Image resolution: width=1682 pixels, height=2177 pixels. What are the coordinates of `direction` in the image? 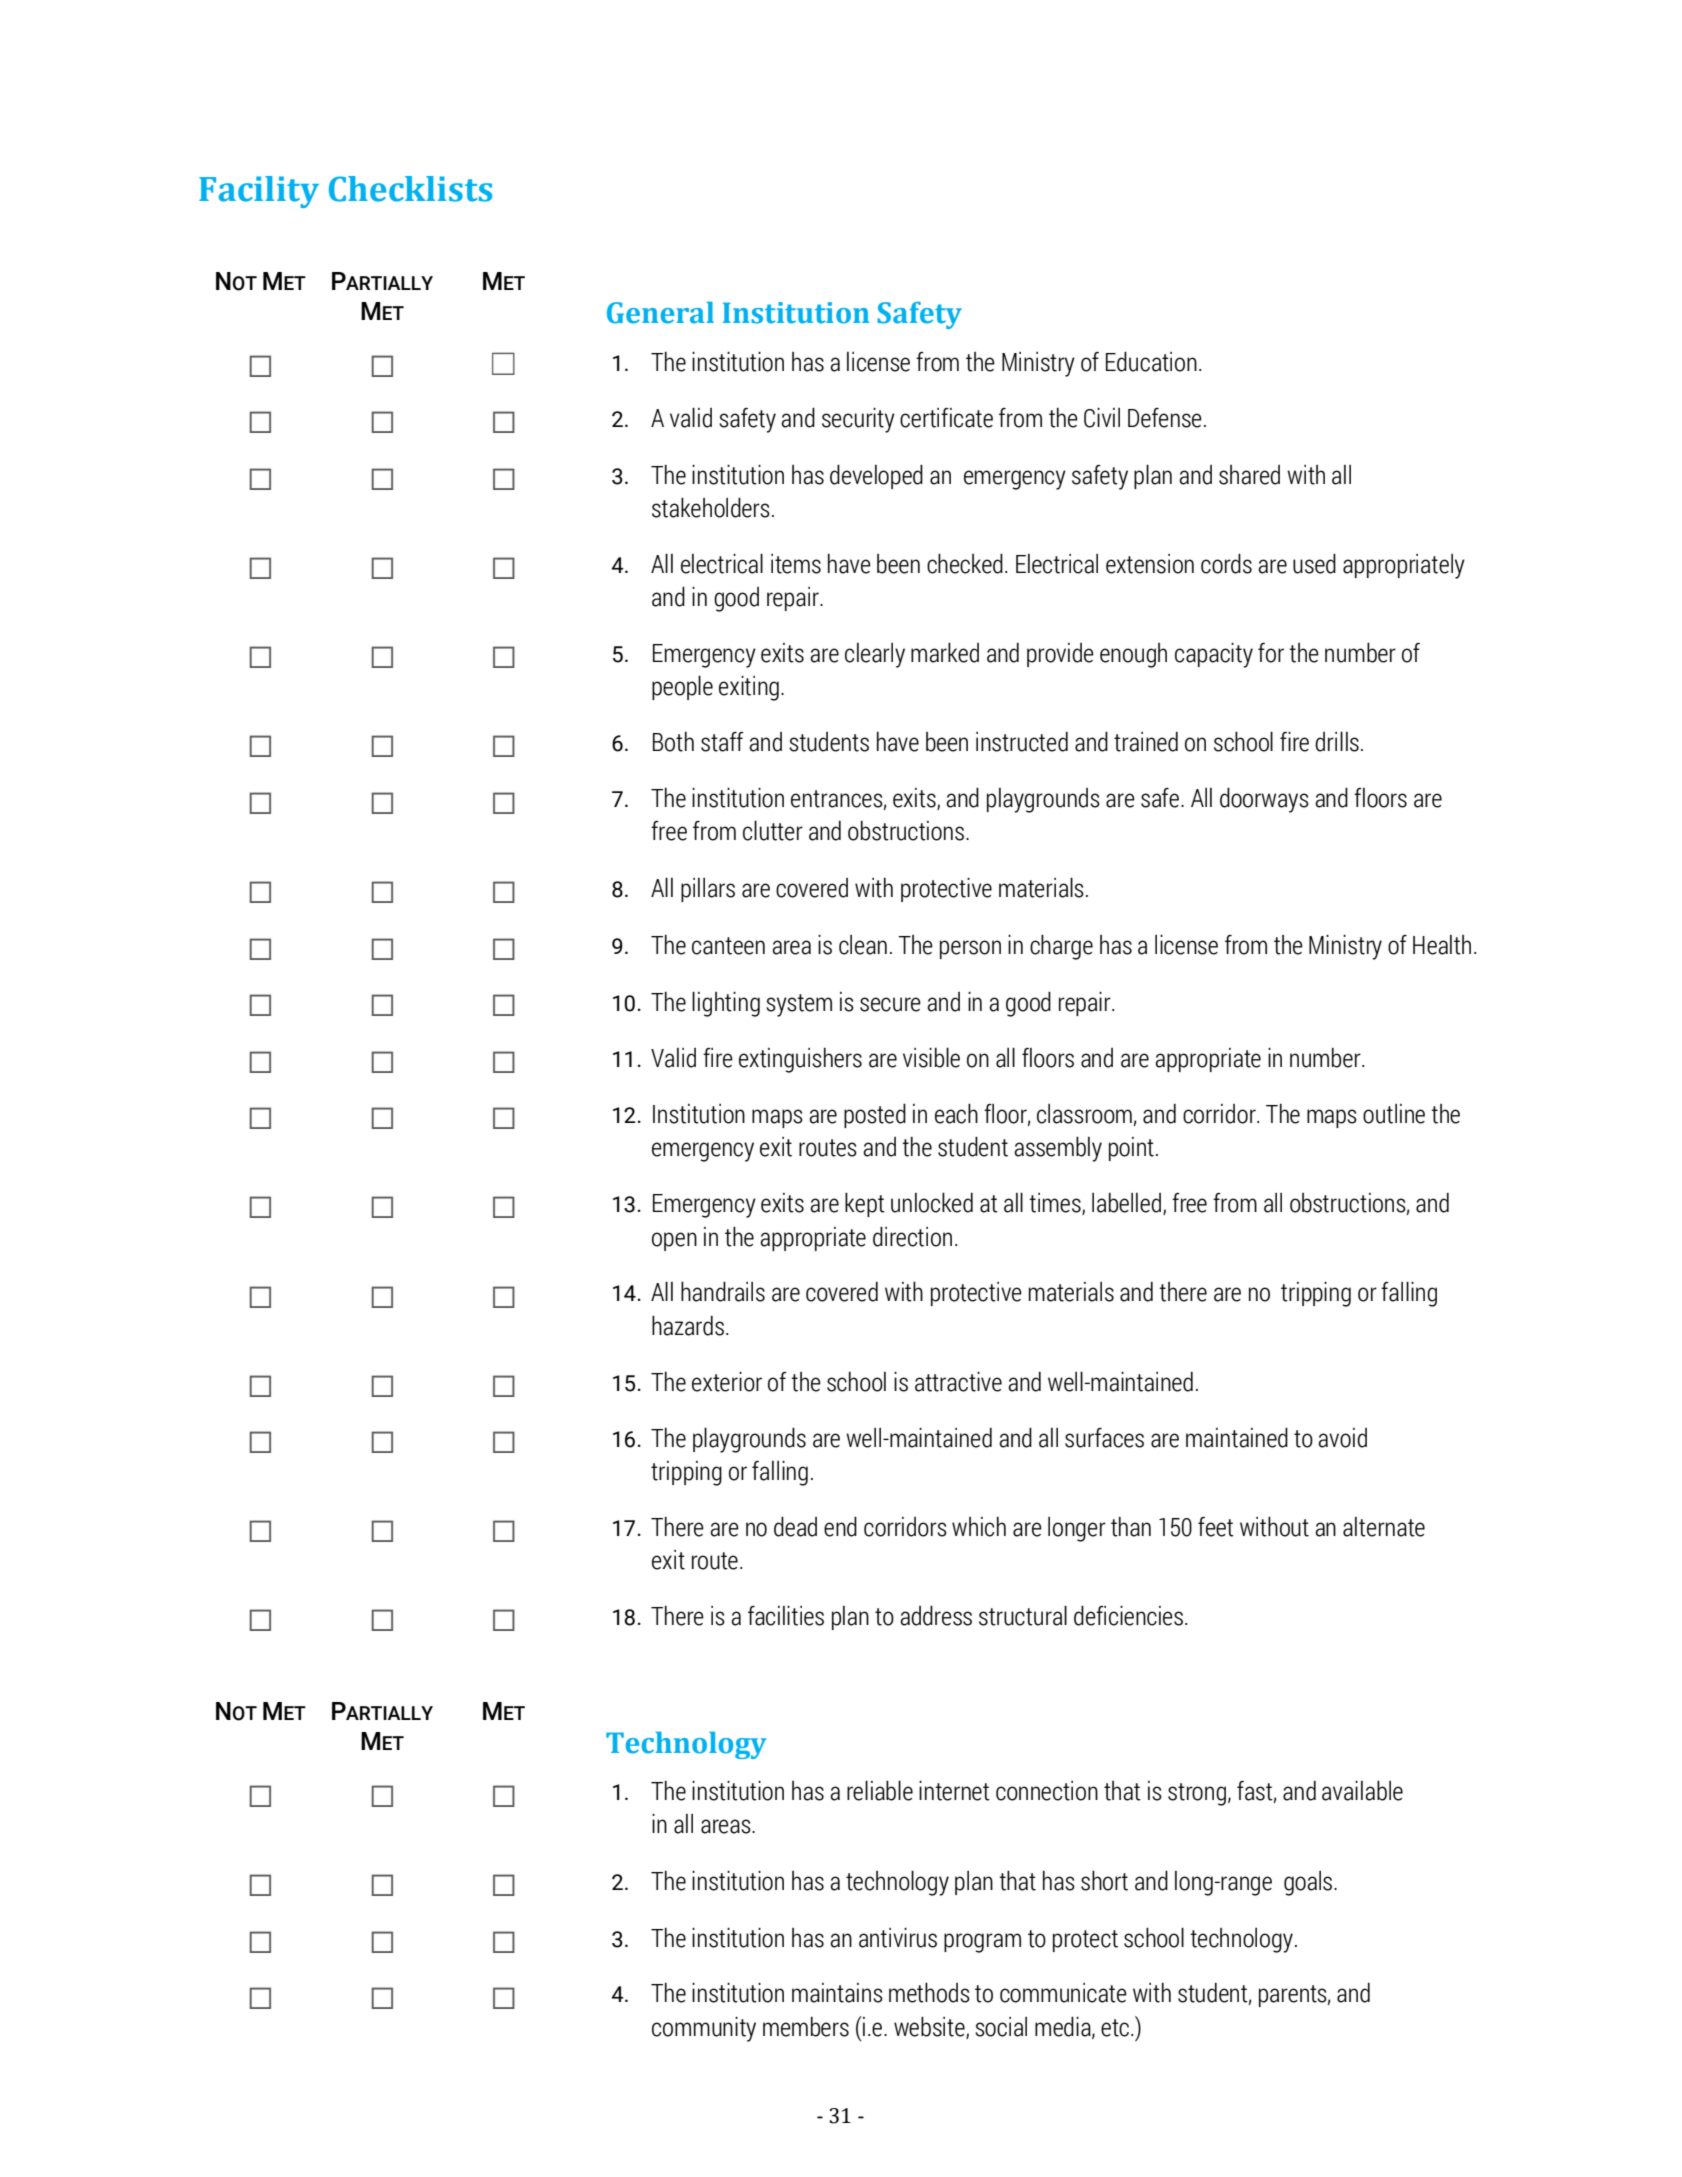 It's located at (912, 1236).
